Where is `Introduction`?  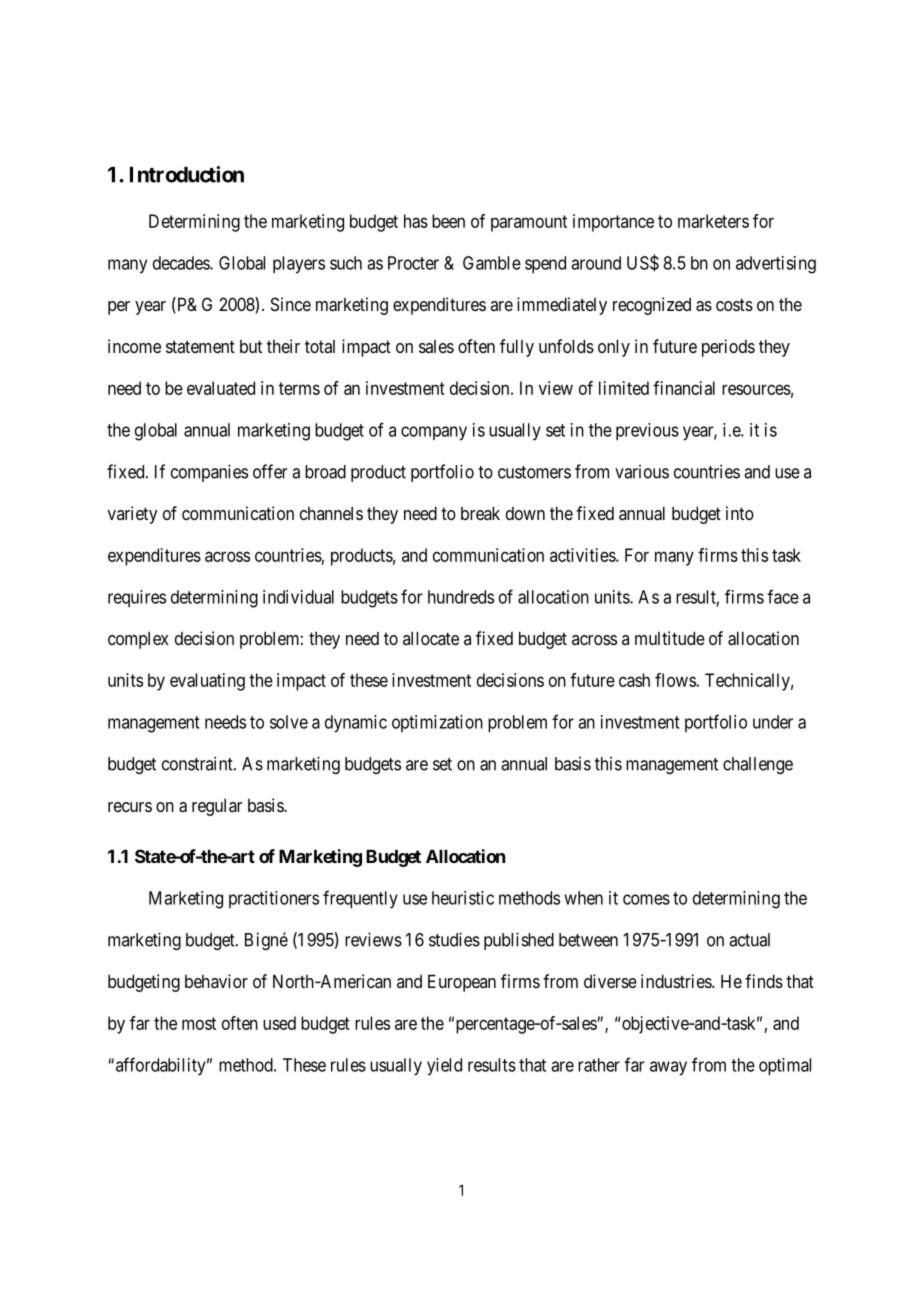 Introduction is located at coordinates (187, 174).
